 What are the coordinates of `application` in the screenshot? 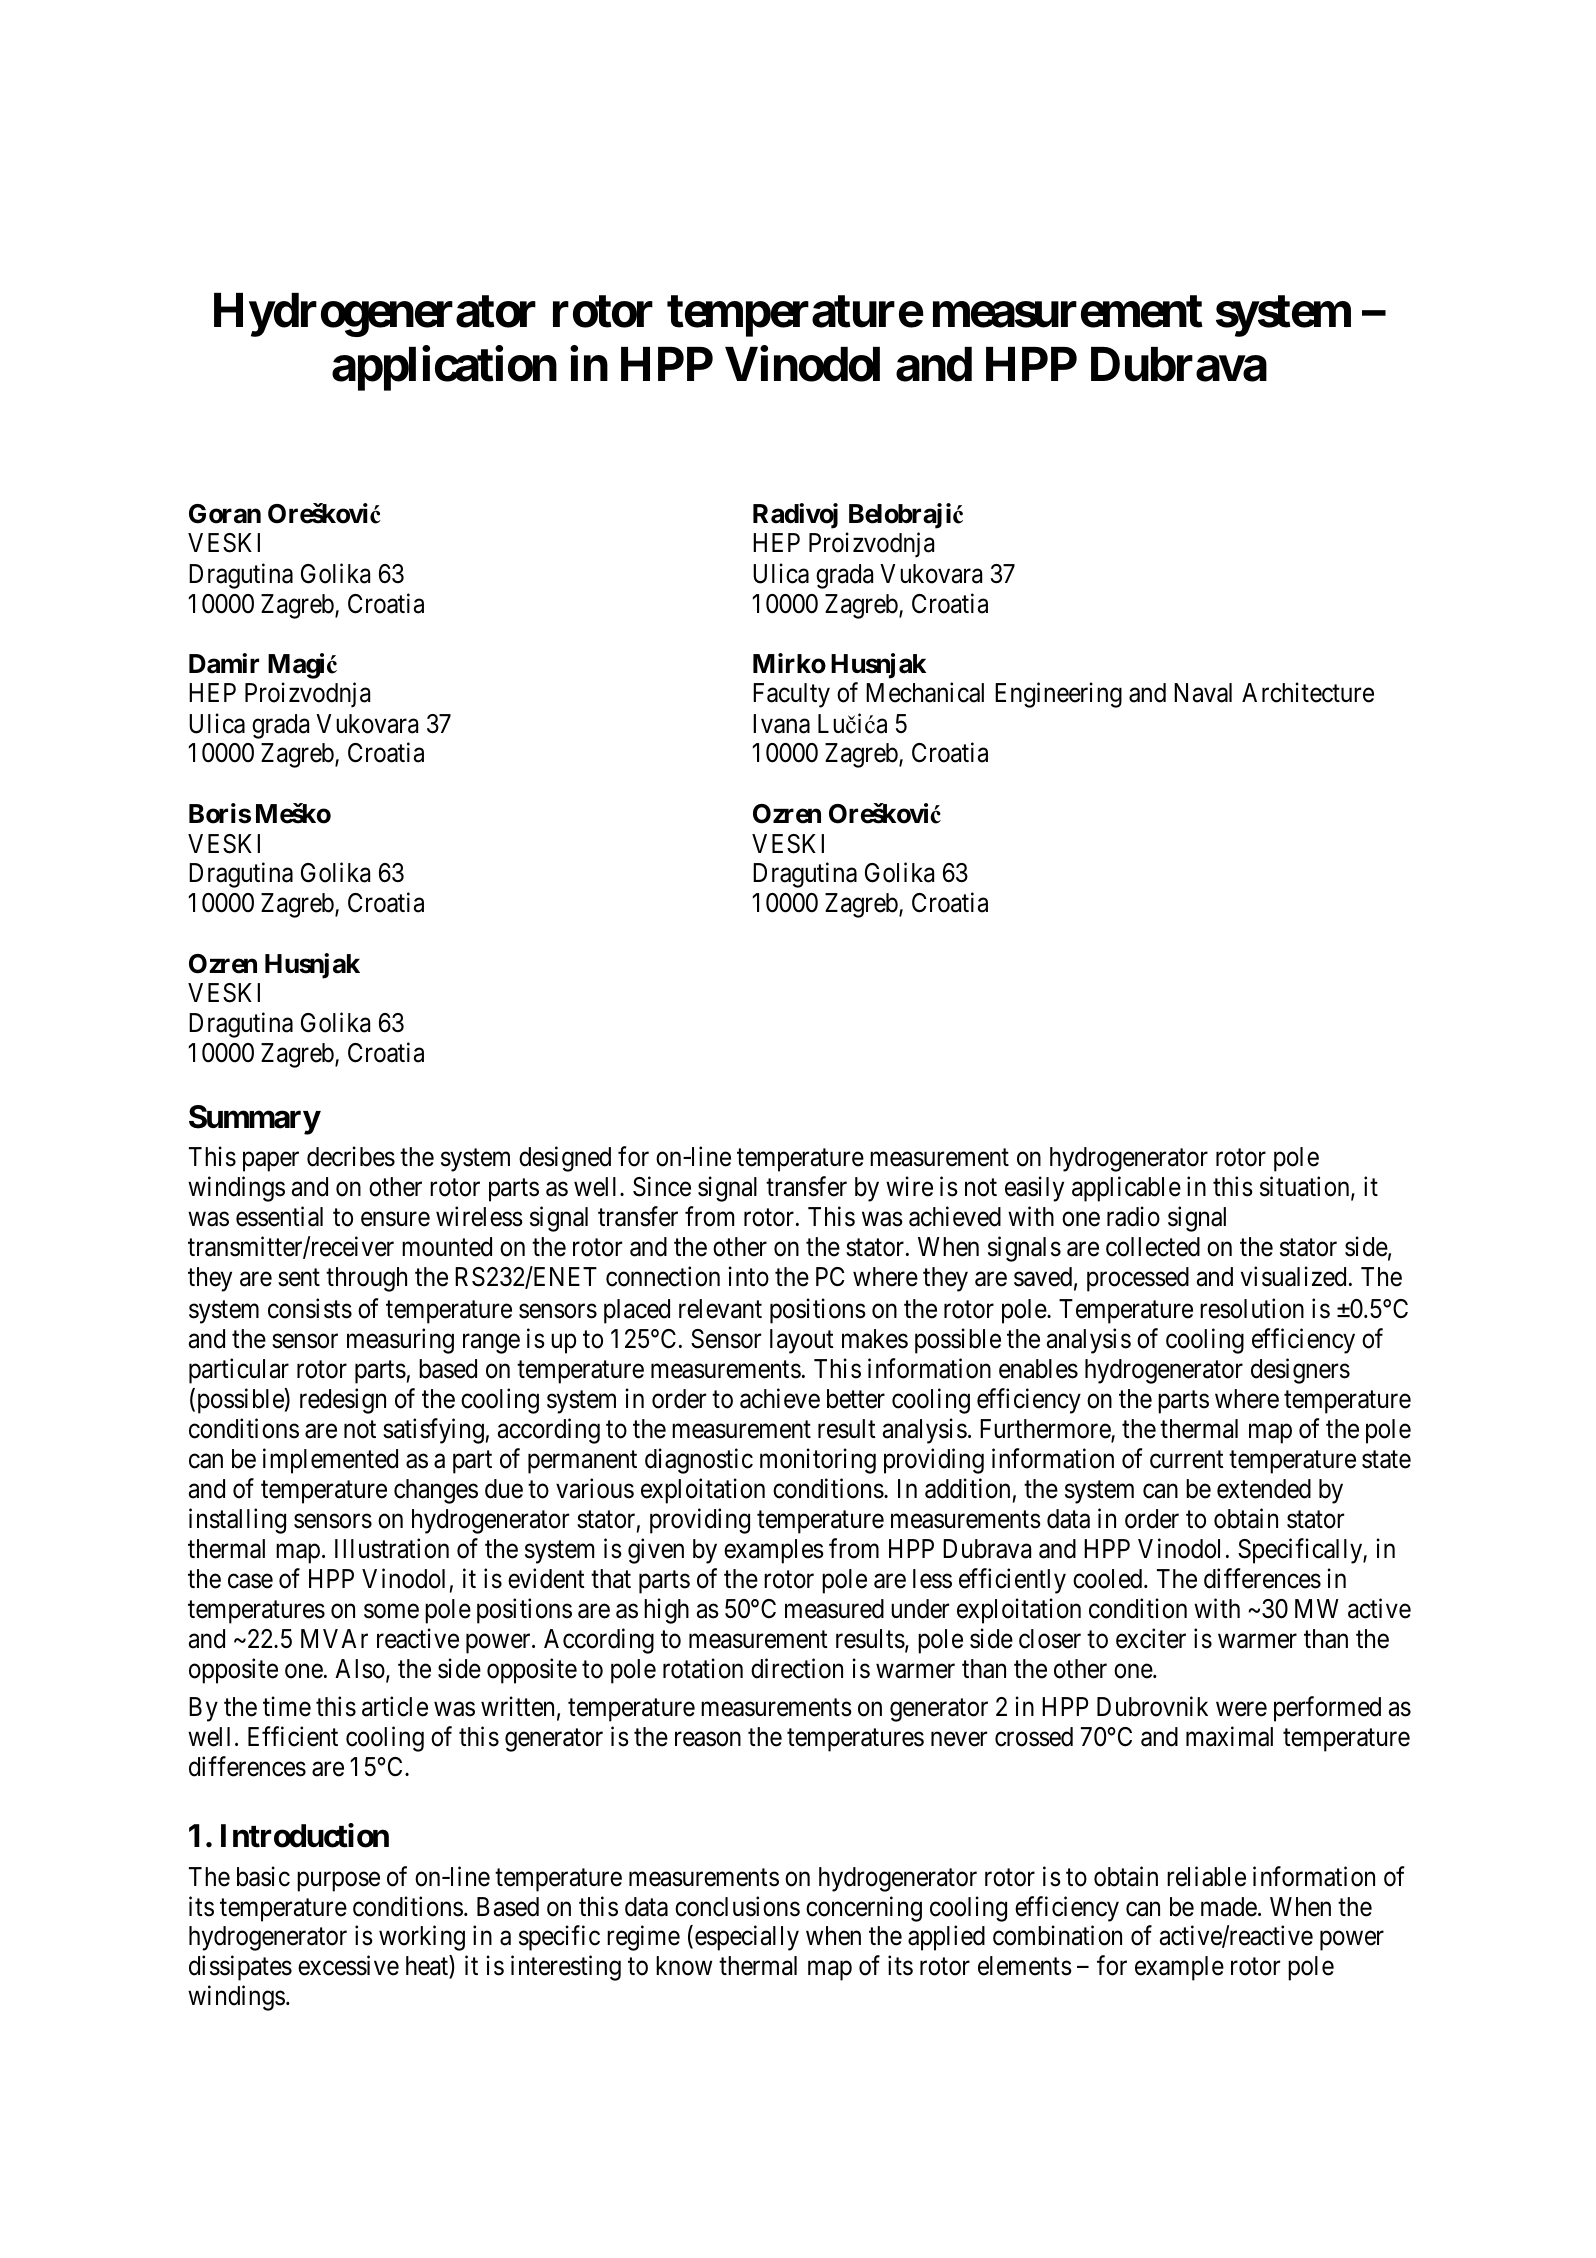 It's located at (444, 368).
